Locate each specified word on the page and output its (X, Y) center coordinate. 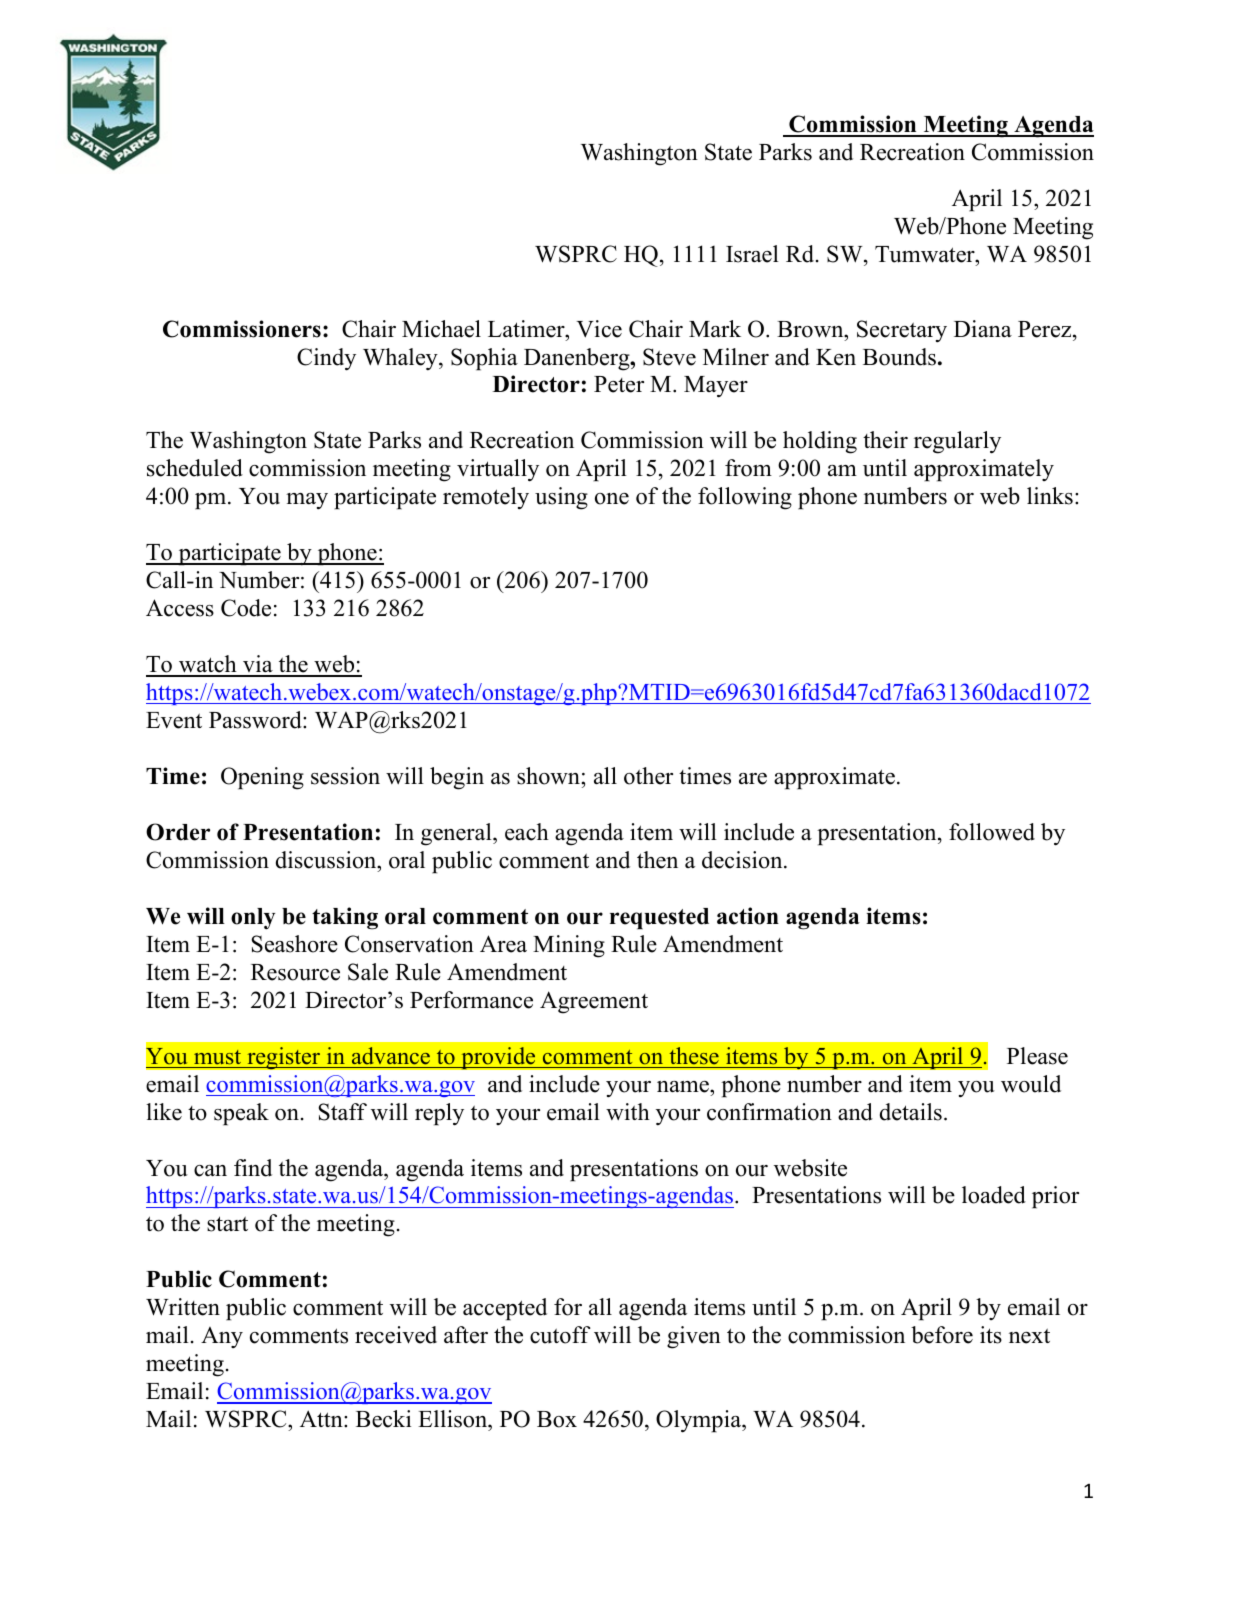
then (657, 860)
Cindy (326, 359)
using (561, 498)
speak (241, 1114)
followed (992, 832)
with (628, 1111)
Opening (262, 778)
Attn (322, 1418)
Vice (599, 329)
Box (557, 1419)
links (1050, 496)
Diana (983, 328)
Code (246, 608)
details (911, 1112)
